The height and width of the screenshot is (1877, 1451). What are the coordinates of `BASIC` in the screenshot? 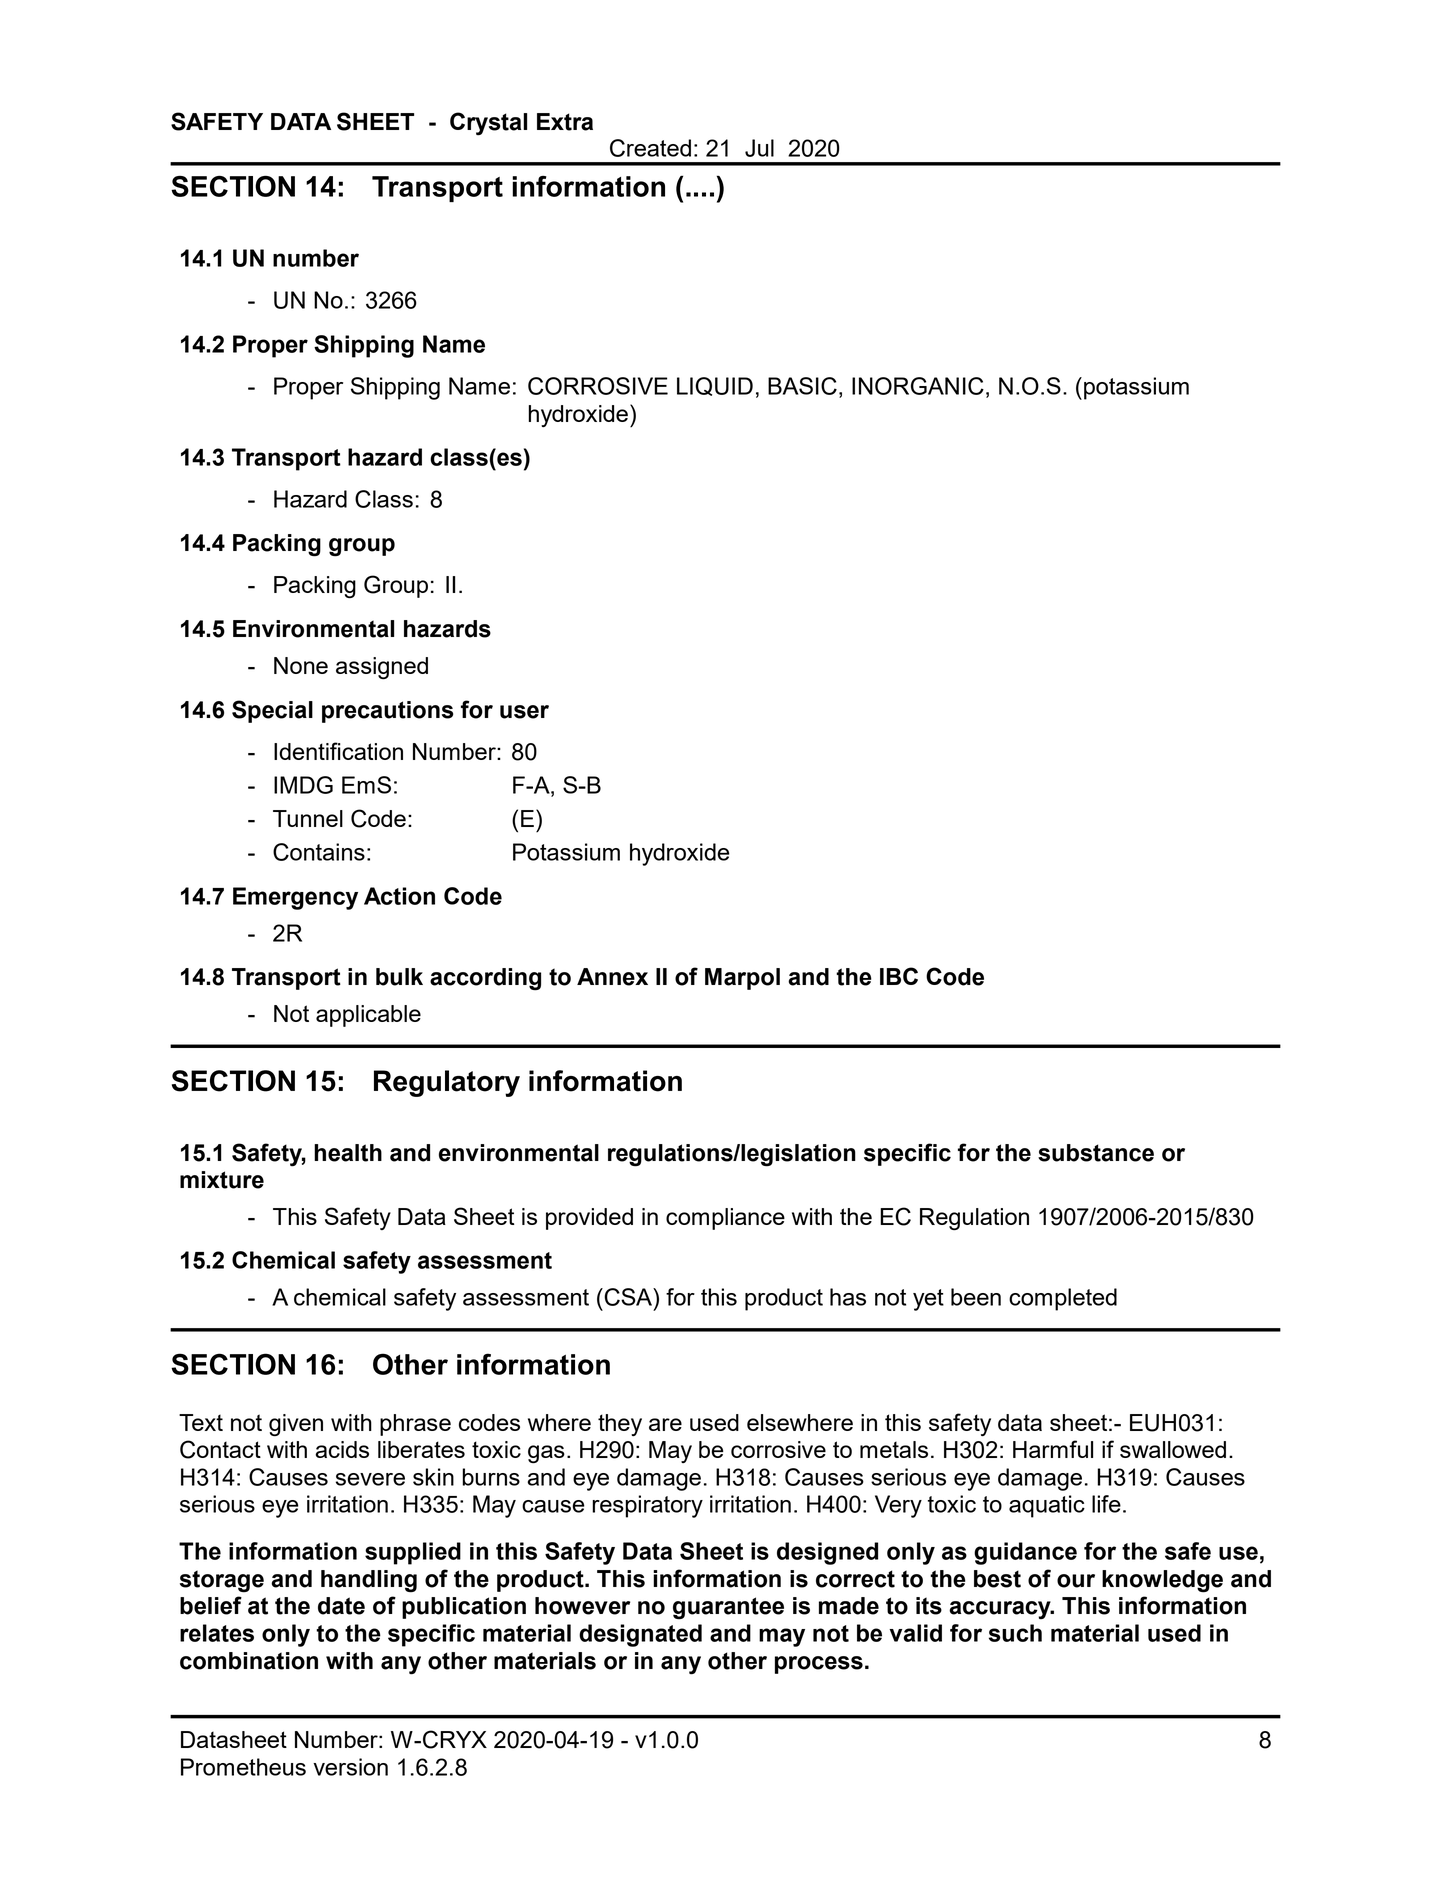 It's located at (802, 386).
